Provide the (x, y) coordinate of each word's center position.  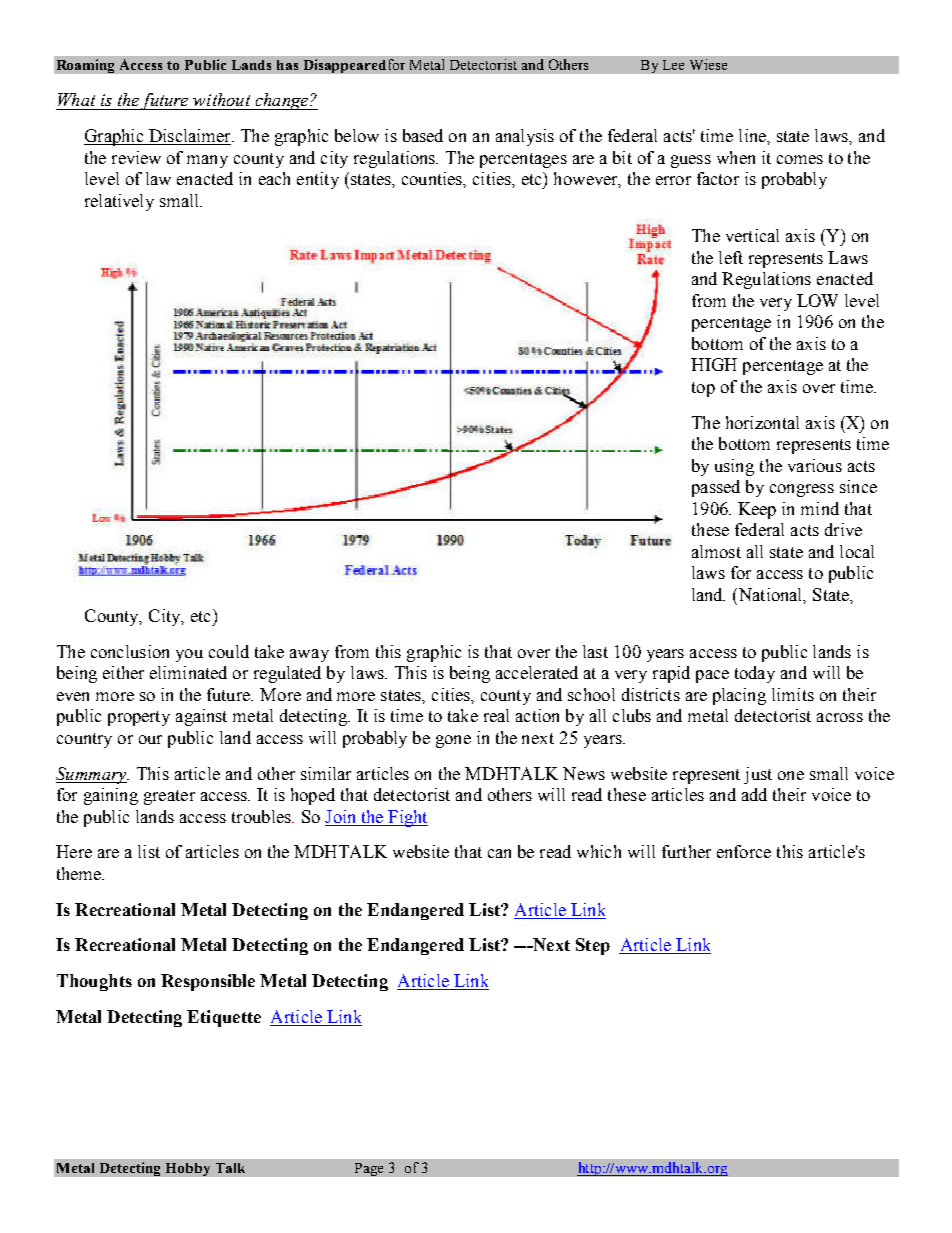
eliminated (188, 672)
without (221, 99)
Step (593, 946)
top (703, 389)
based (423, 135)
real (496, 715)
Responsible (208, 982)
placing (739, 696)
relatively (119, 202)
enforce (744, 851)
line (753, 135)
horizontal (762, 422)
